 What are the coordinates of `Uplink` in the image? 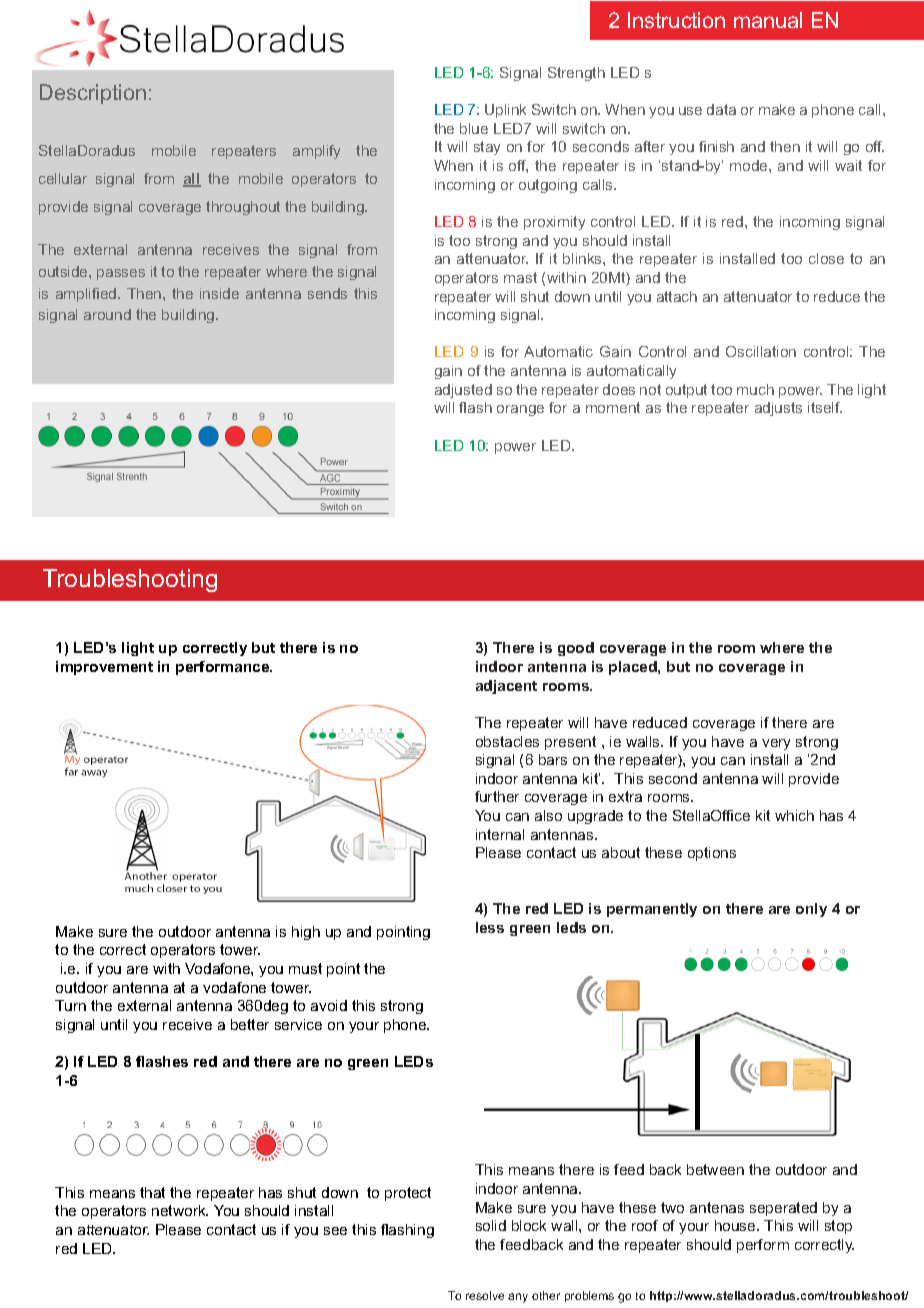 It's located at (505, 111).
